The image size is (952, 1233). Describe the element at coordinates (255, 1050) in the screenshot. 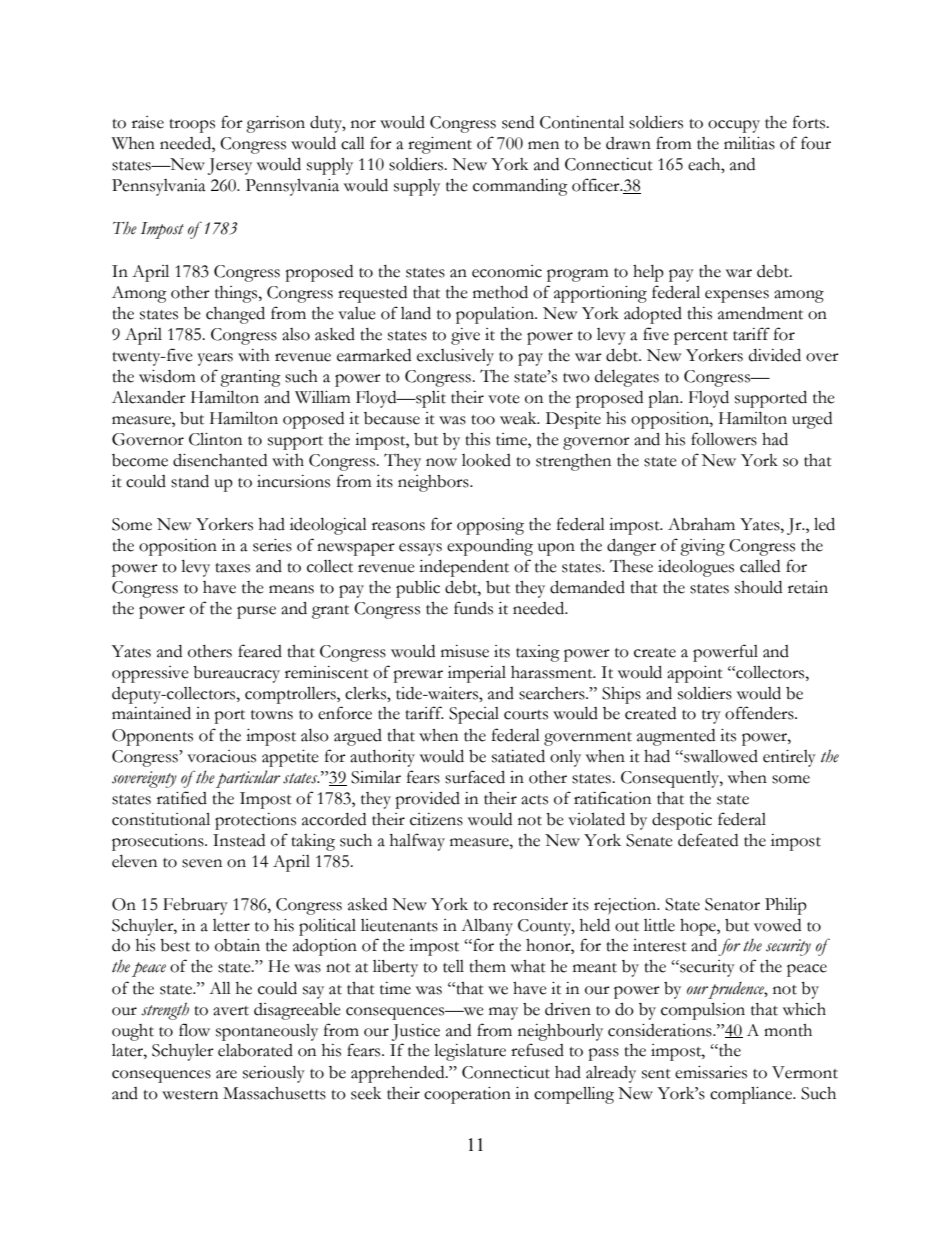

I see `elaborated` at that location.
